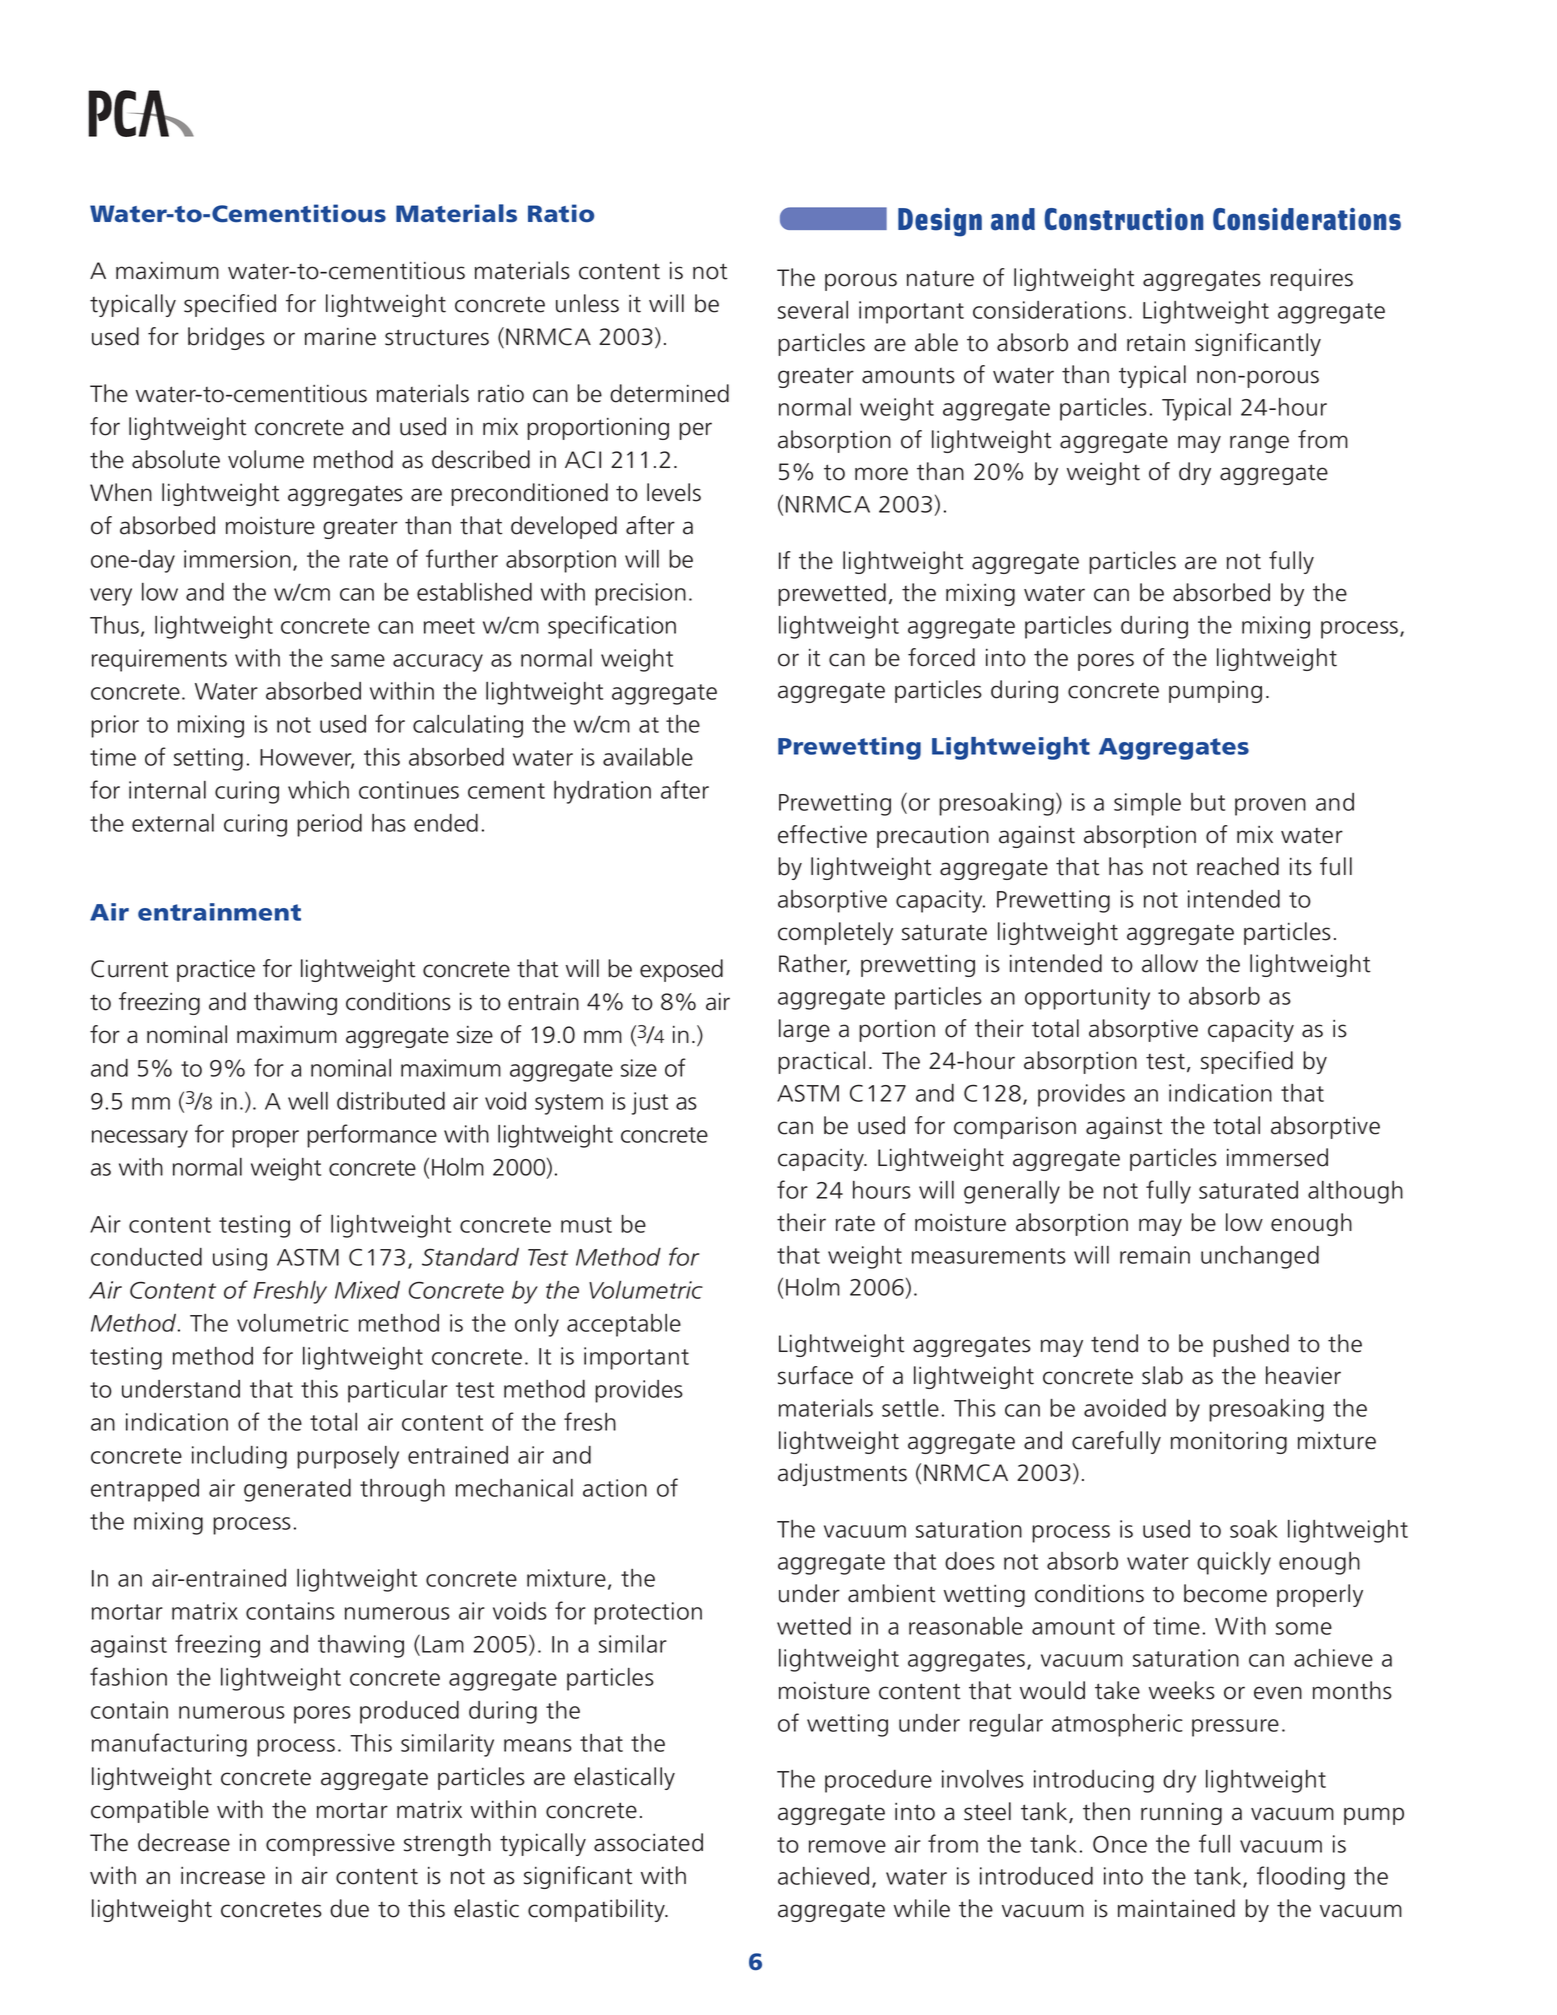 The image size is (1557, 2015). Describe the element at coordinates (681, 970) in the document. I see `exposed` at that location.
